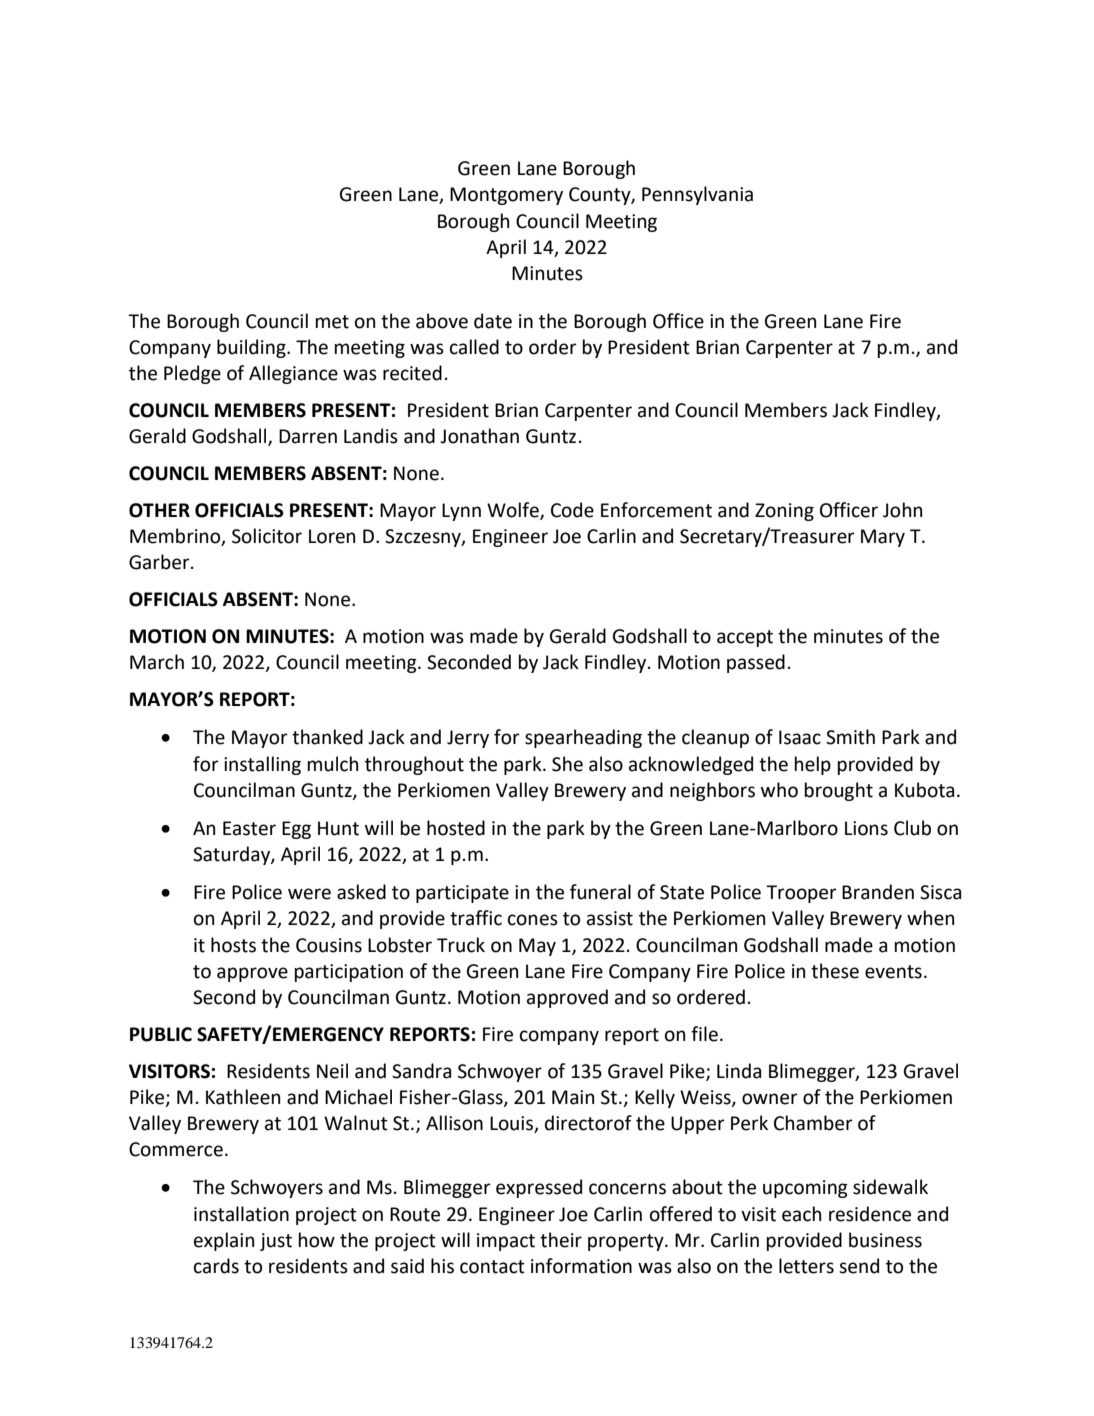 The height and width of the screenshot is (1416, 1094). I want to click on spearheading, so click(583, 738).
